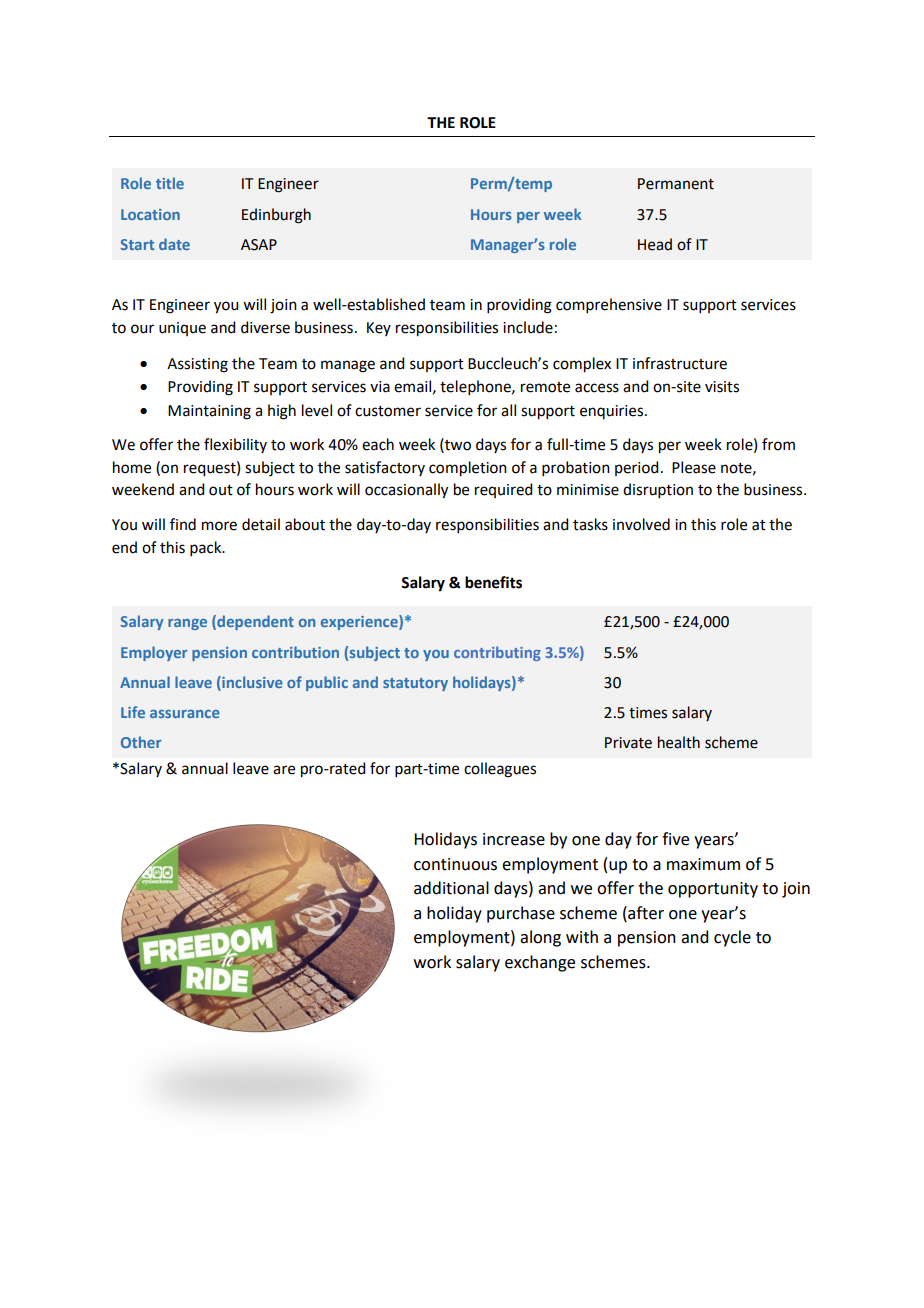 Image resolution: width=924 pixels, height=1308 pixels. What do you see at coordinates (415, 684) in the screenshot?
I see `statutory` at bounding box center [415, 684].
